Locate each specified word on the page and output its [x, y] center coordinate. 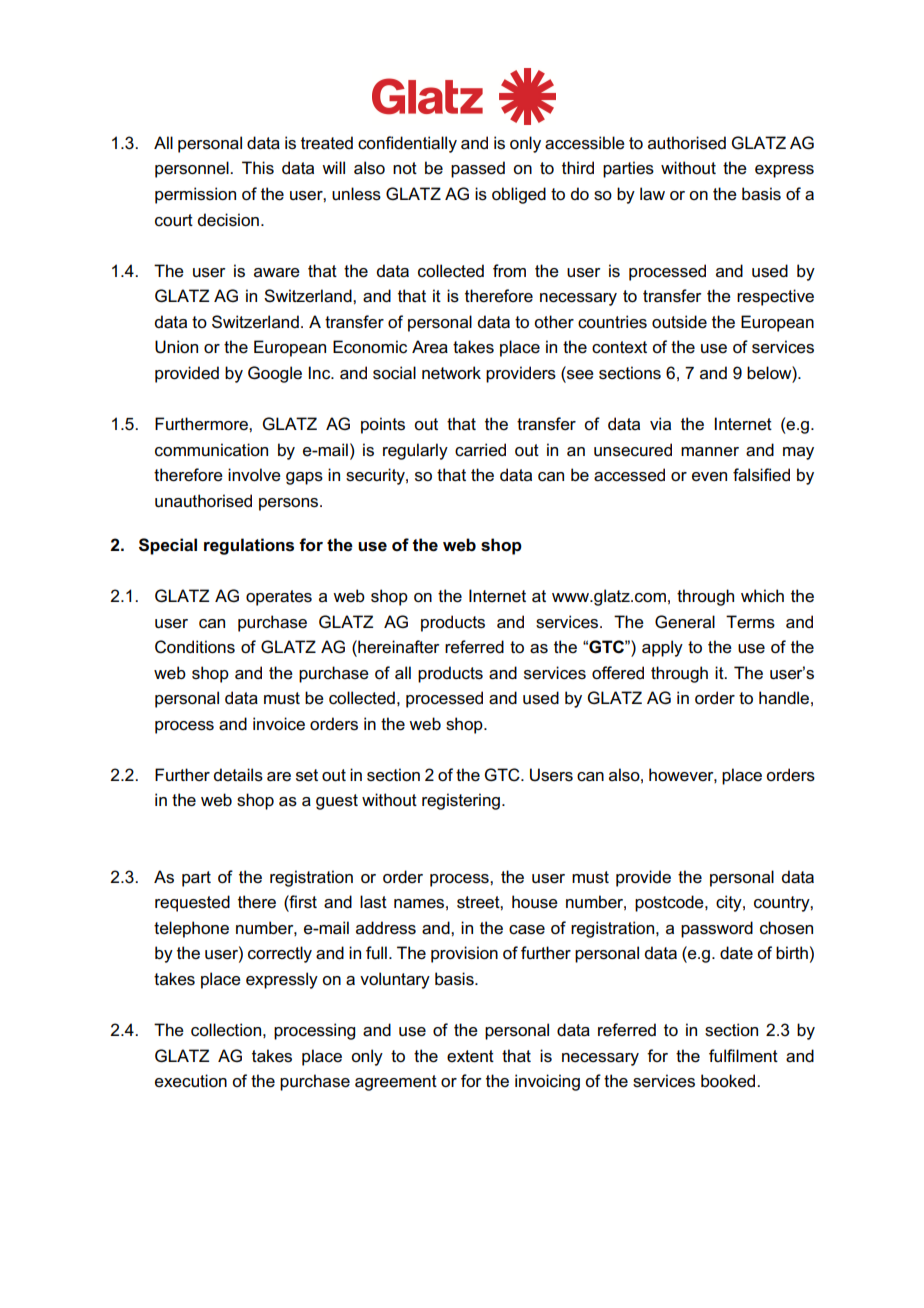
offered [618, 673]
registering [461, 801]
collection [226, 1030]
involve [254, 475]
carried [480, 450]
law [652, 194]
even [709, 477]
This [258, 168]
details [238, 775]
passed [478, 169]
